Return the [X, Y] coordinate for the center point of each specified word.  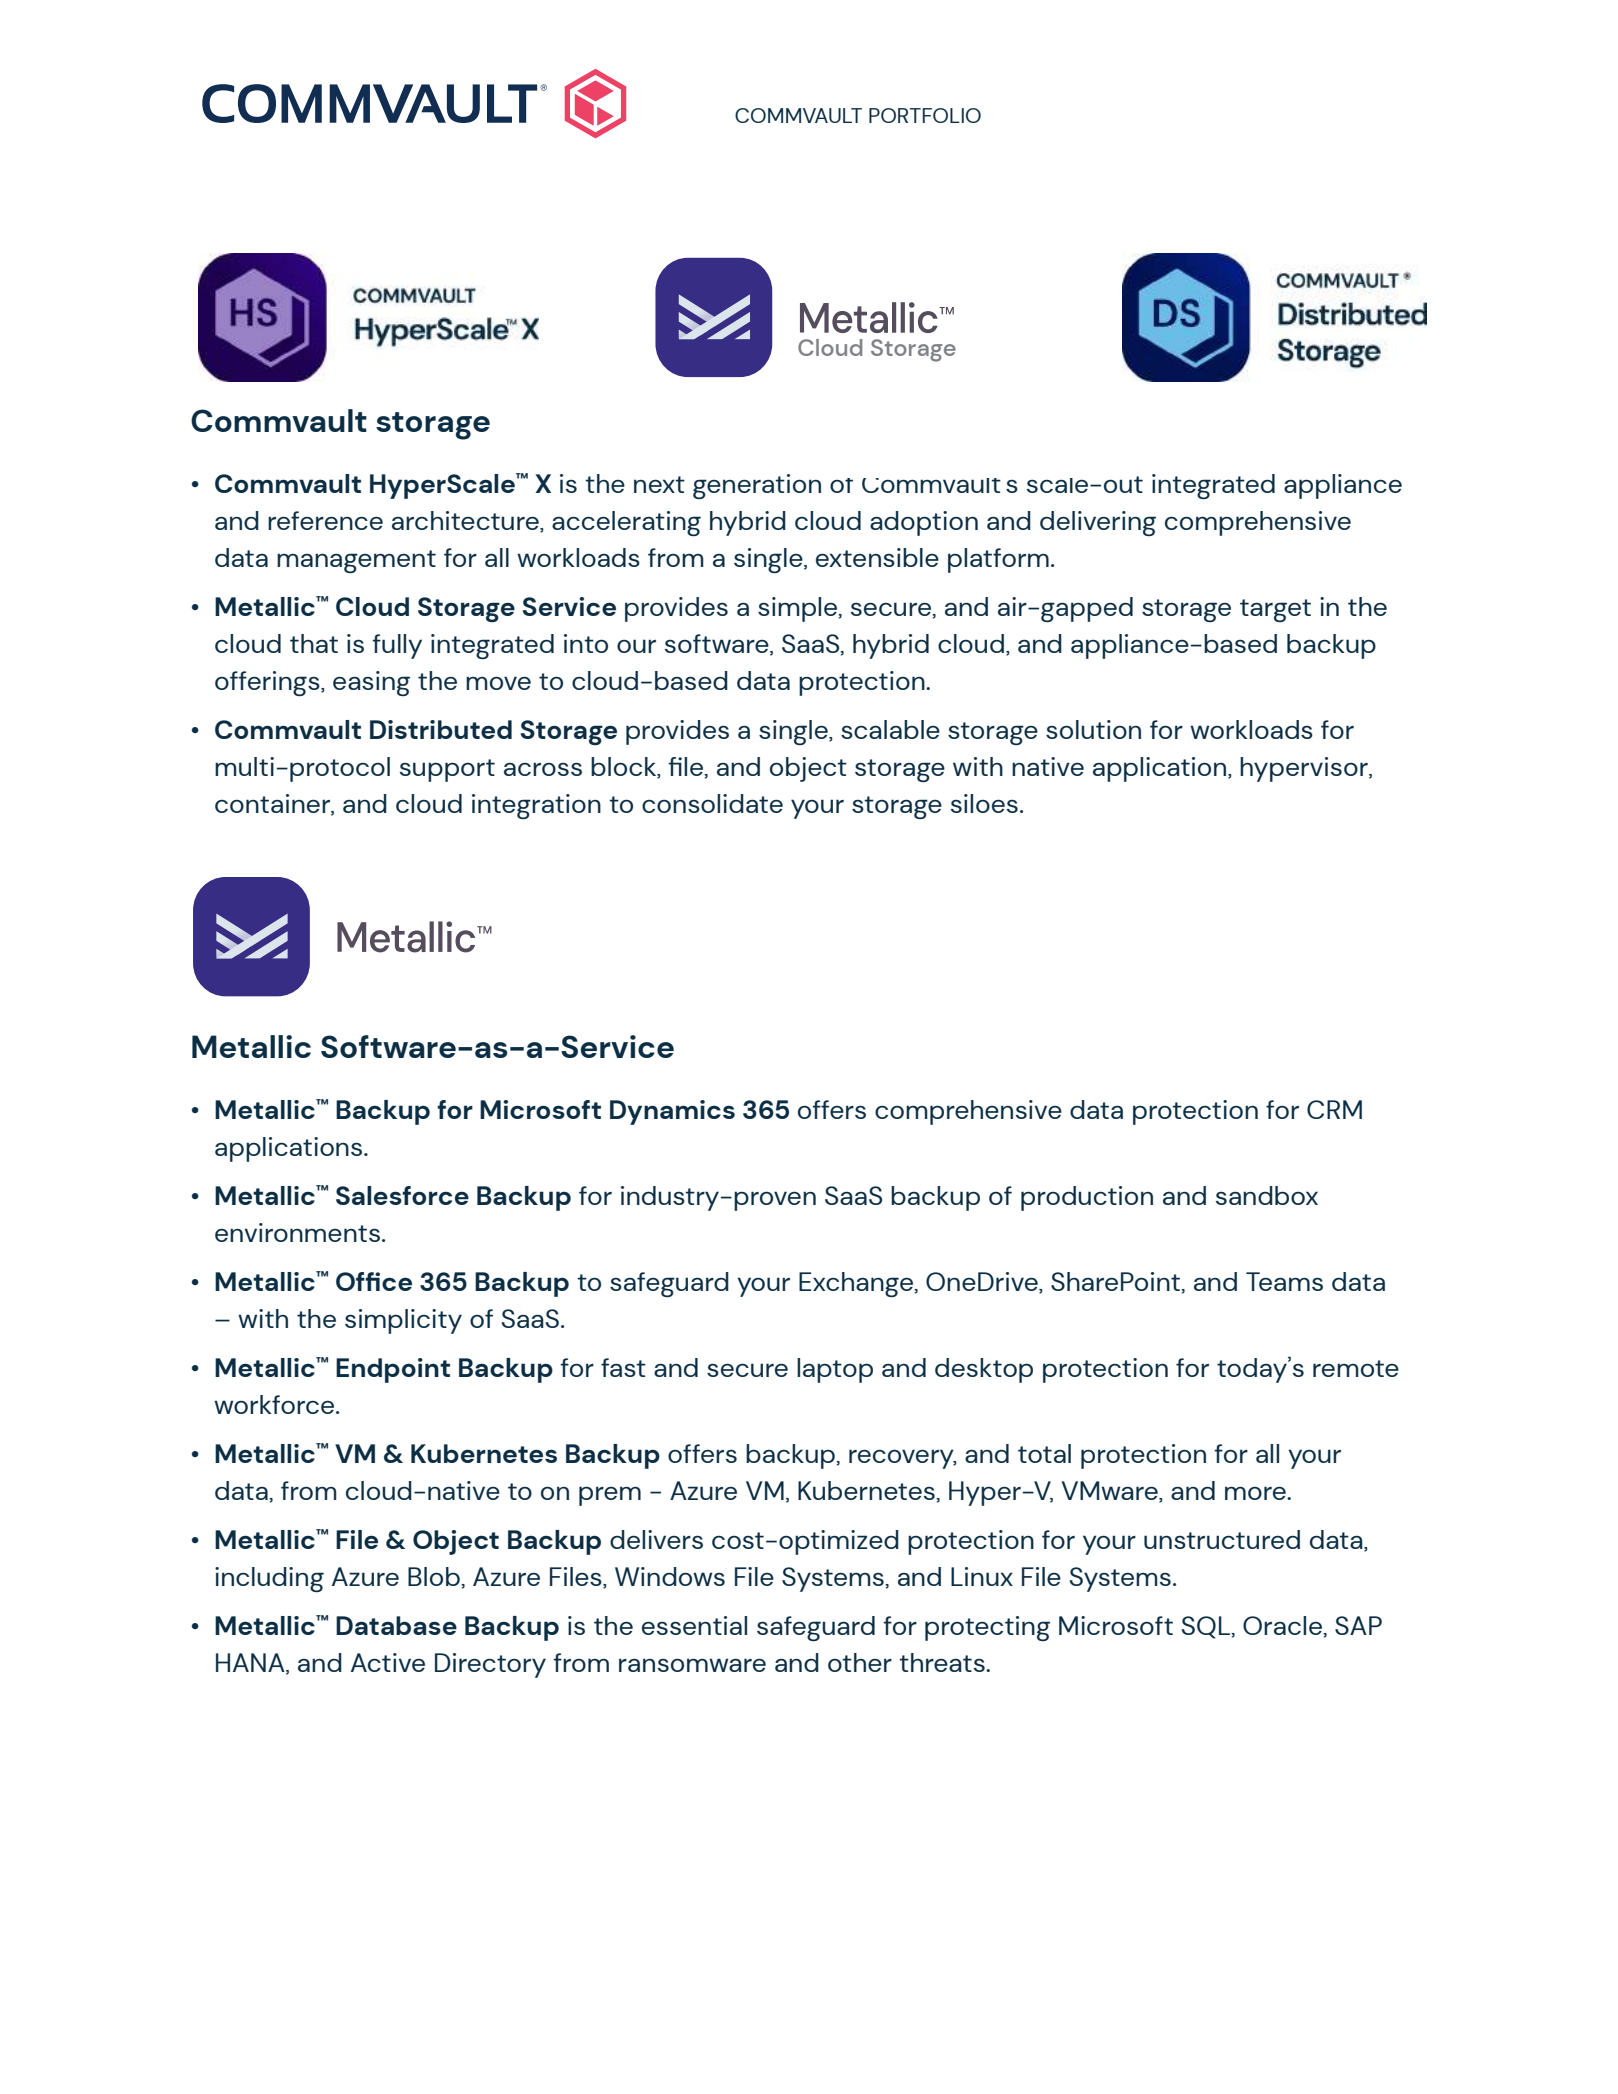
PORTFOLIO [925, 115]
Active [388, 1662]
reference [325, 520]
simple [799, 609]
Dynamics [672, 1112]
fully [397, 646]
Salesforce [402, 1195]
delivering [1098, 523]
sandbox [1267, 1195]
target [1275, 610]
